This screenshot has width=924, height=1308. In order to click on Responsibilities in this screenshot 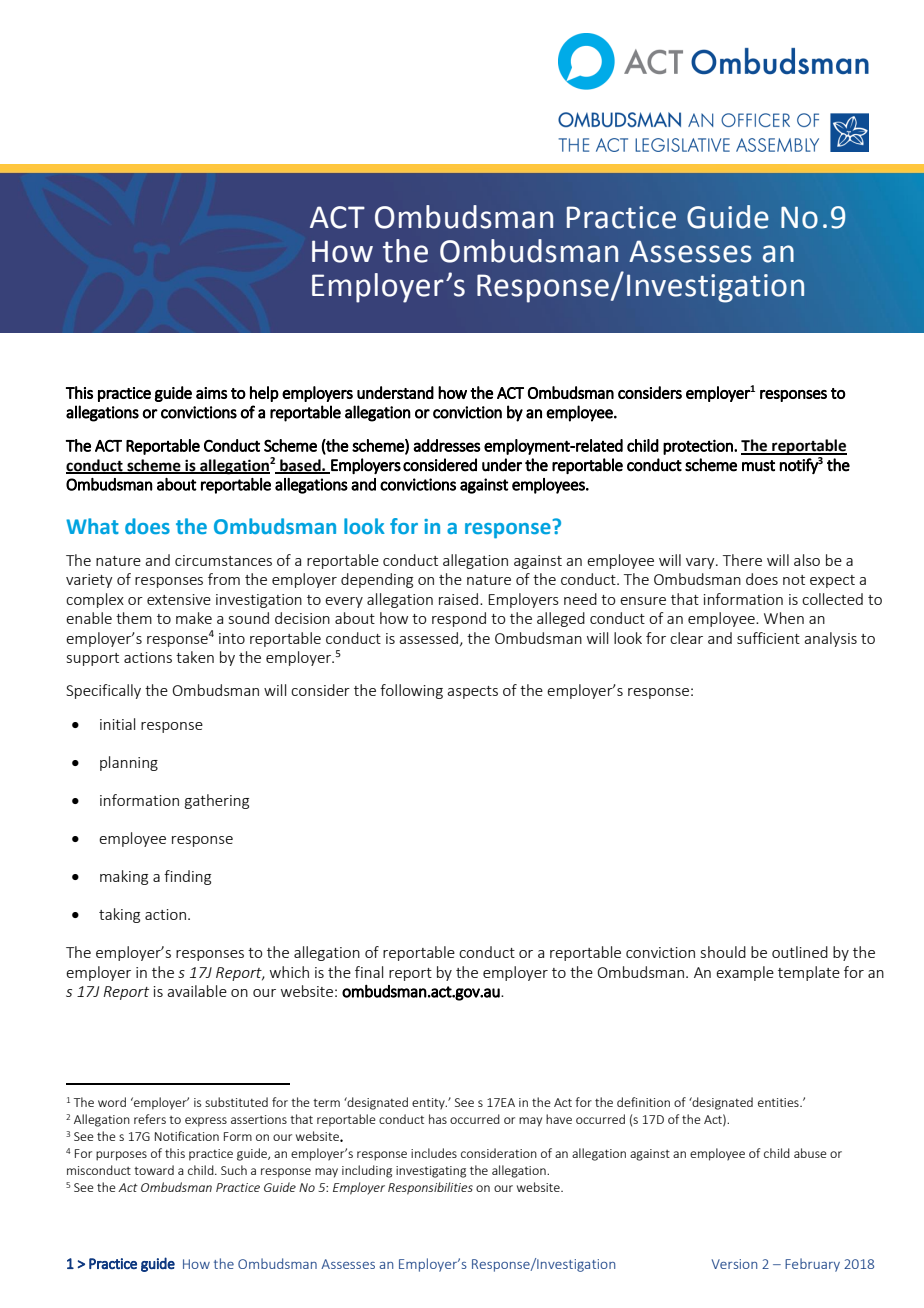, I will do `click(430, 1188)`.
